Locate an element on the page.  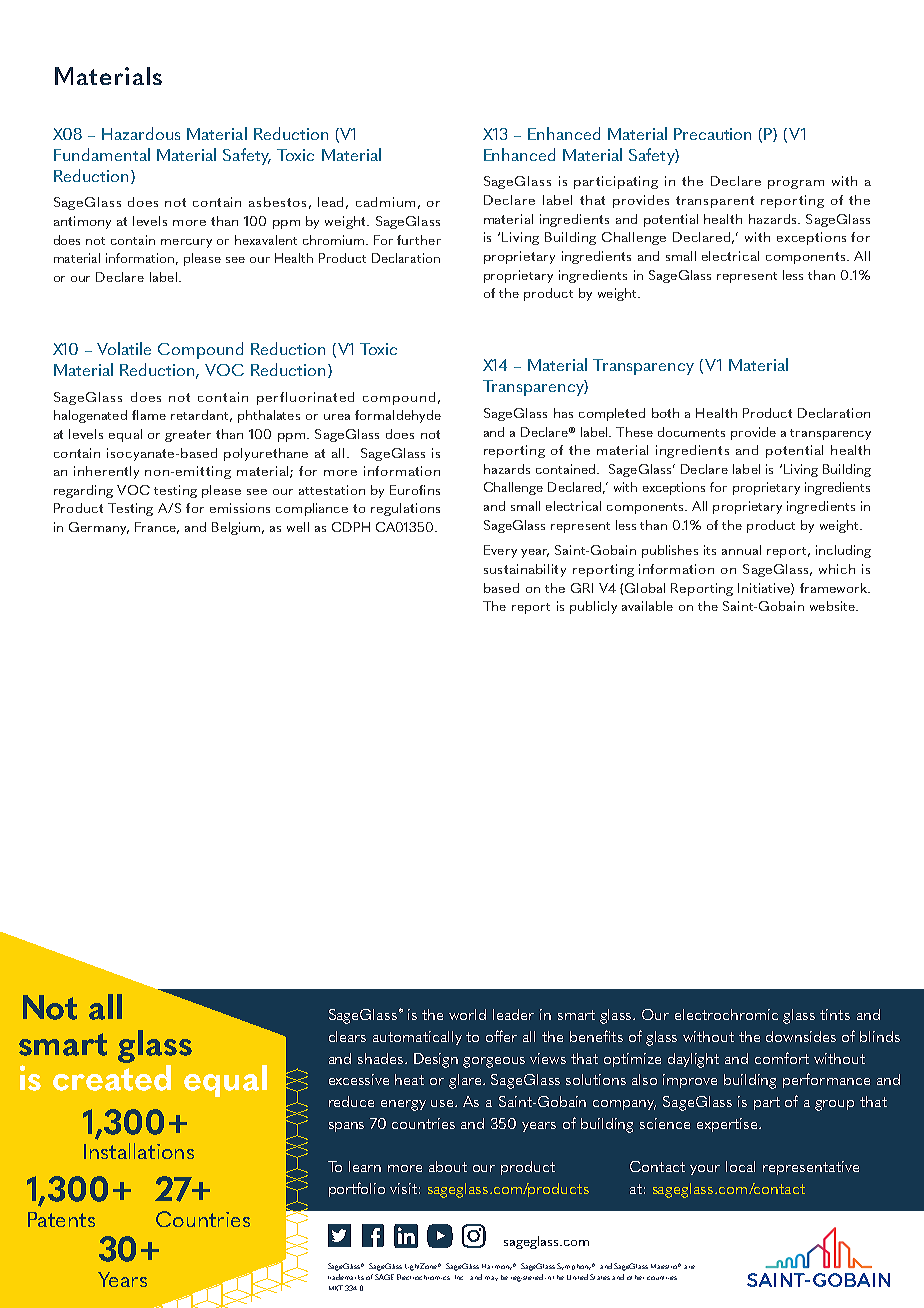
created is located at coordinates (112, 1078).
